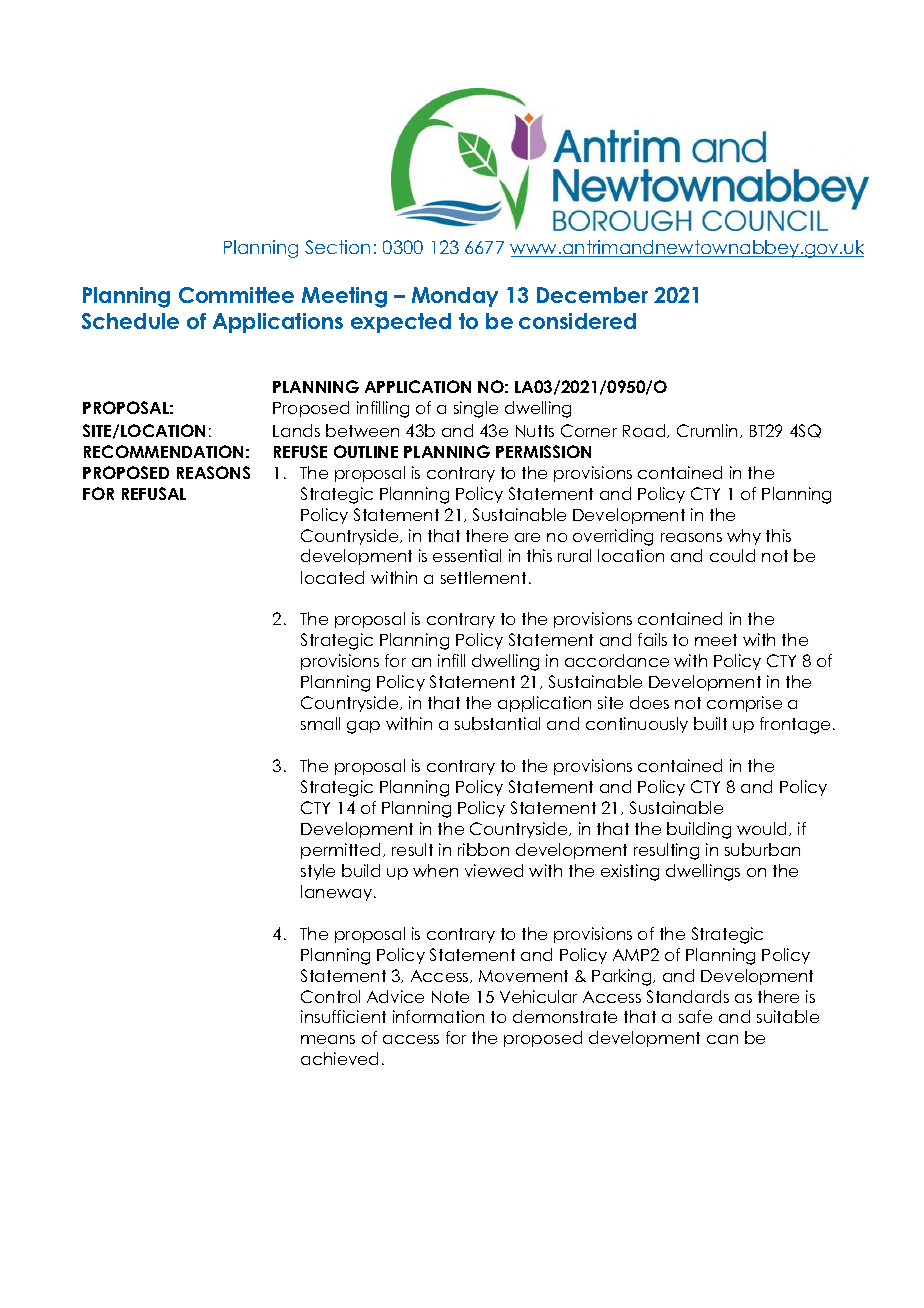  Describe the element at coordinates (328, 1039) in the image. I see `means` at that location.
